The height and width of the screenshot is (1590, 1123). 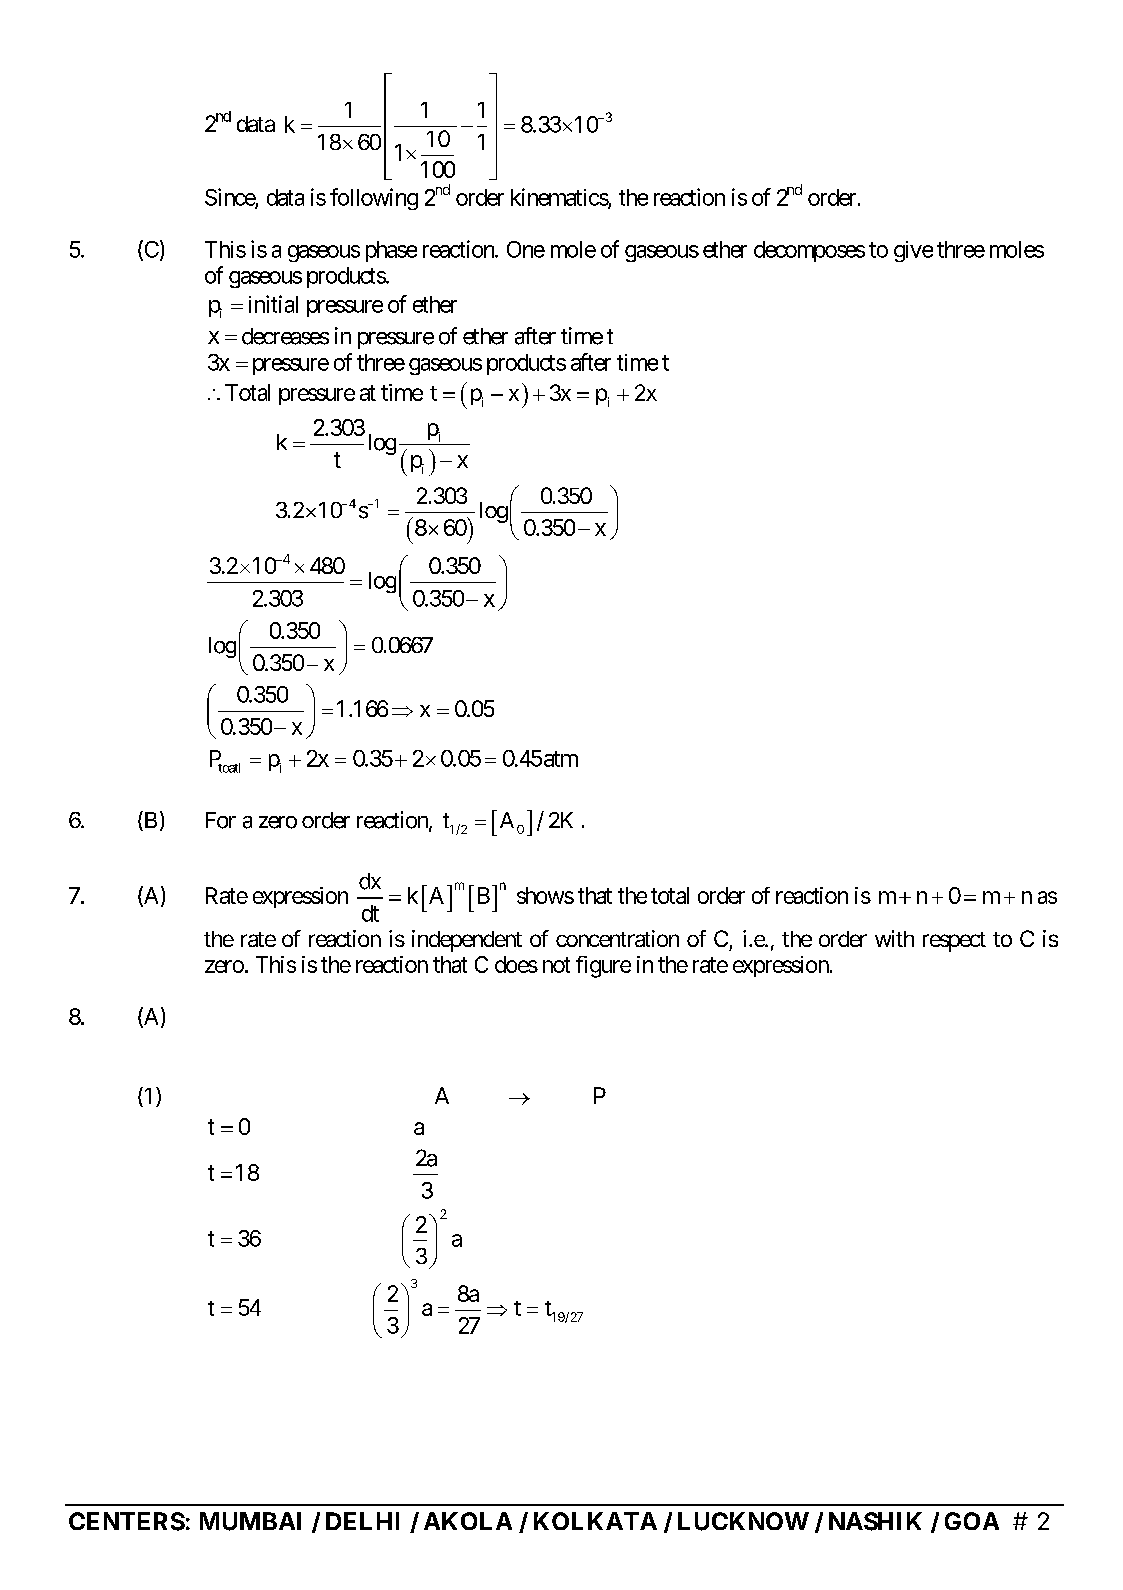 I want to click on following, so click(x=374, y=199).
